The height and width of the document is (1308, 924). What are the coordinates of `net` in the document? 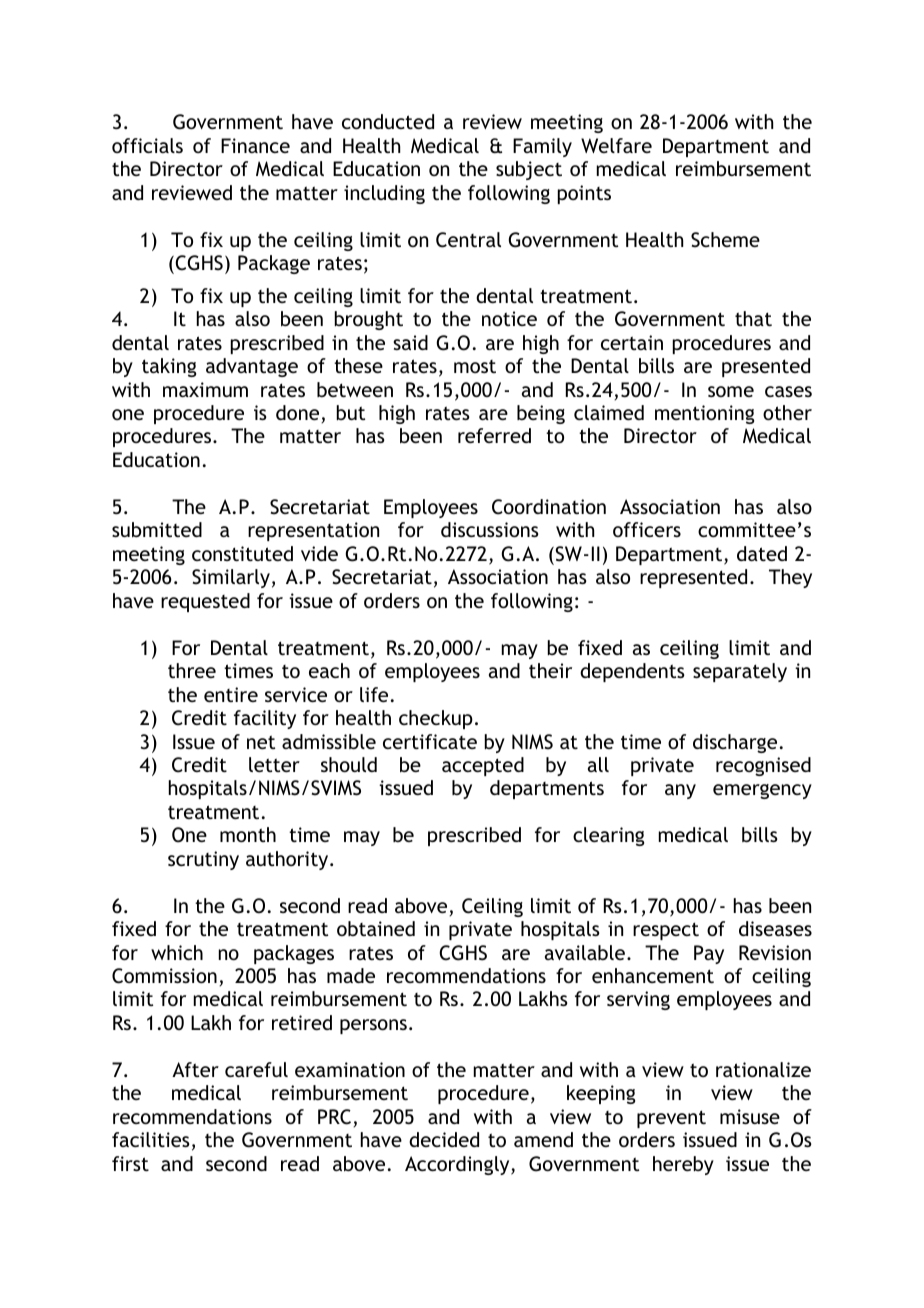 It's located at (261, 742).
